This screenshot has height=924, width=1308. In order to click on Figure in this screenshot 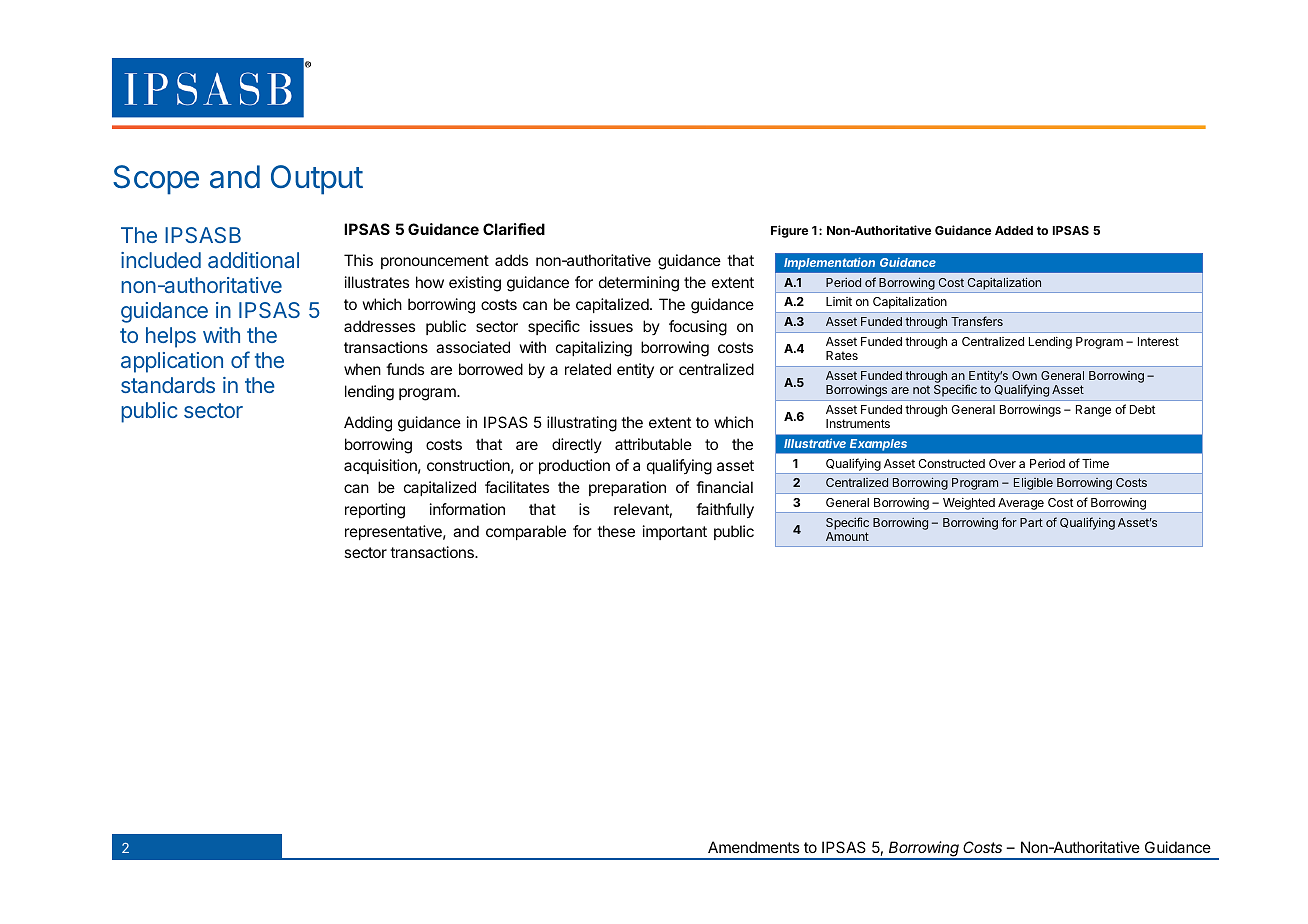, I will do `click(789, 231)`.
